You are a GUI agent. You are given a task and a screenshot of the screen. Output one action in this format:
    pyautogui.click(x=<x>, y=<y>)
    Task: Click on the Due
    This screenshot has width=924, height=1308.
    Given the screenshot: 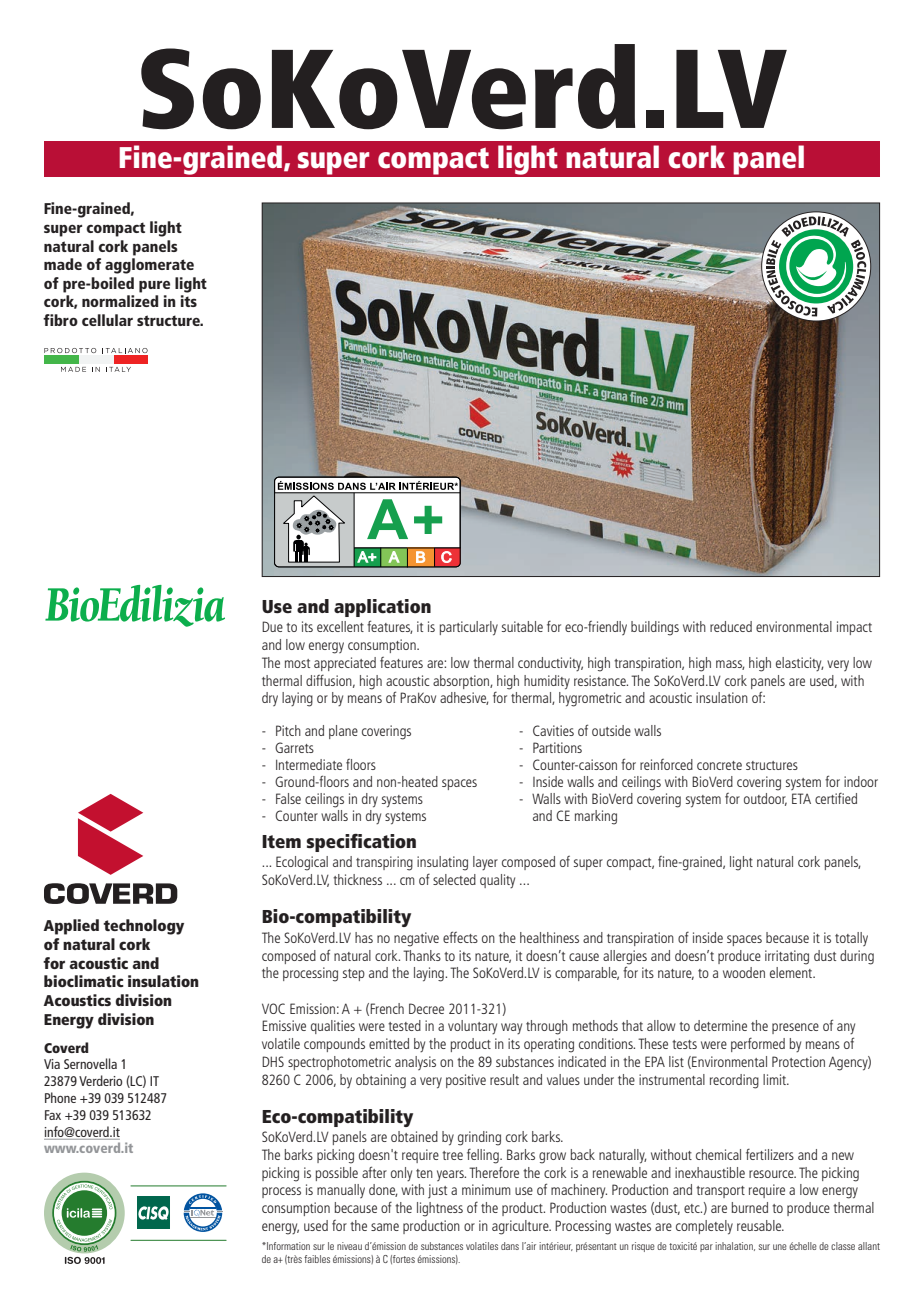 What is the action you would take?
    pyautogui.click(x=272, y=626)
